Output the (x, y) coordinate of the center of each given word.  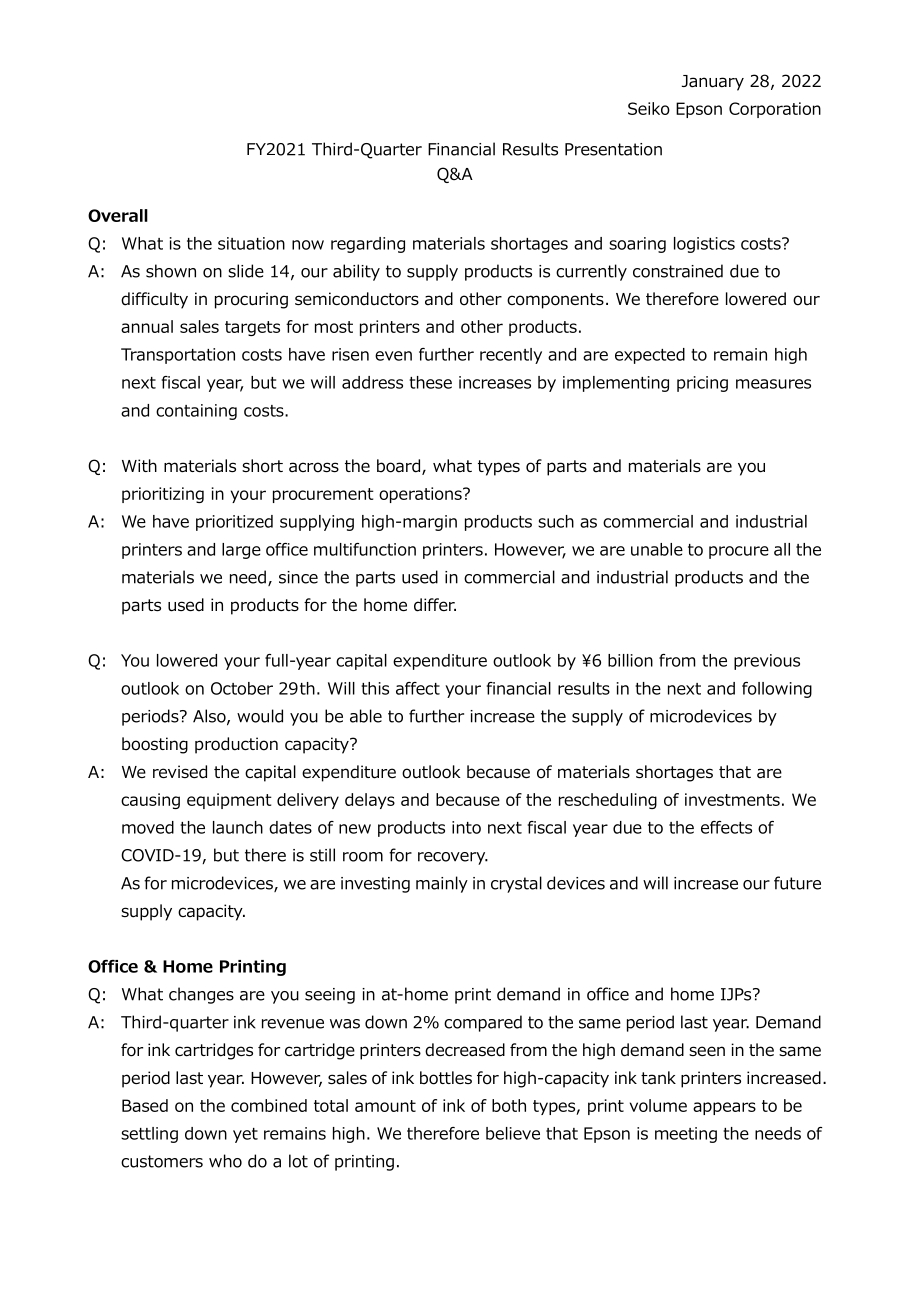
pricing (702, 384)
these (430, 382)
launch (238, 827)
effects (726, 827)
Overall (118, 215)
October (242, 688)
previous (767, 662)
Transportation (178, 356)
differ (435, 605)
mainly (442, 884)
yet (245, 1135)
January (713, 83)
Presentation (613, 149)
